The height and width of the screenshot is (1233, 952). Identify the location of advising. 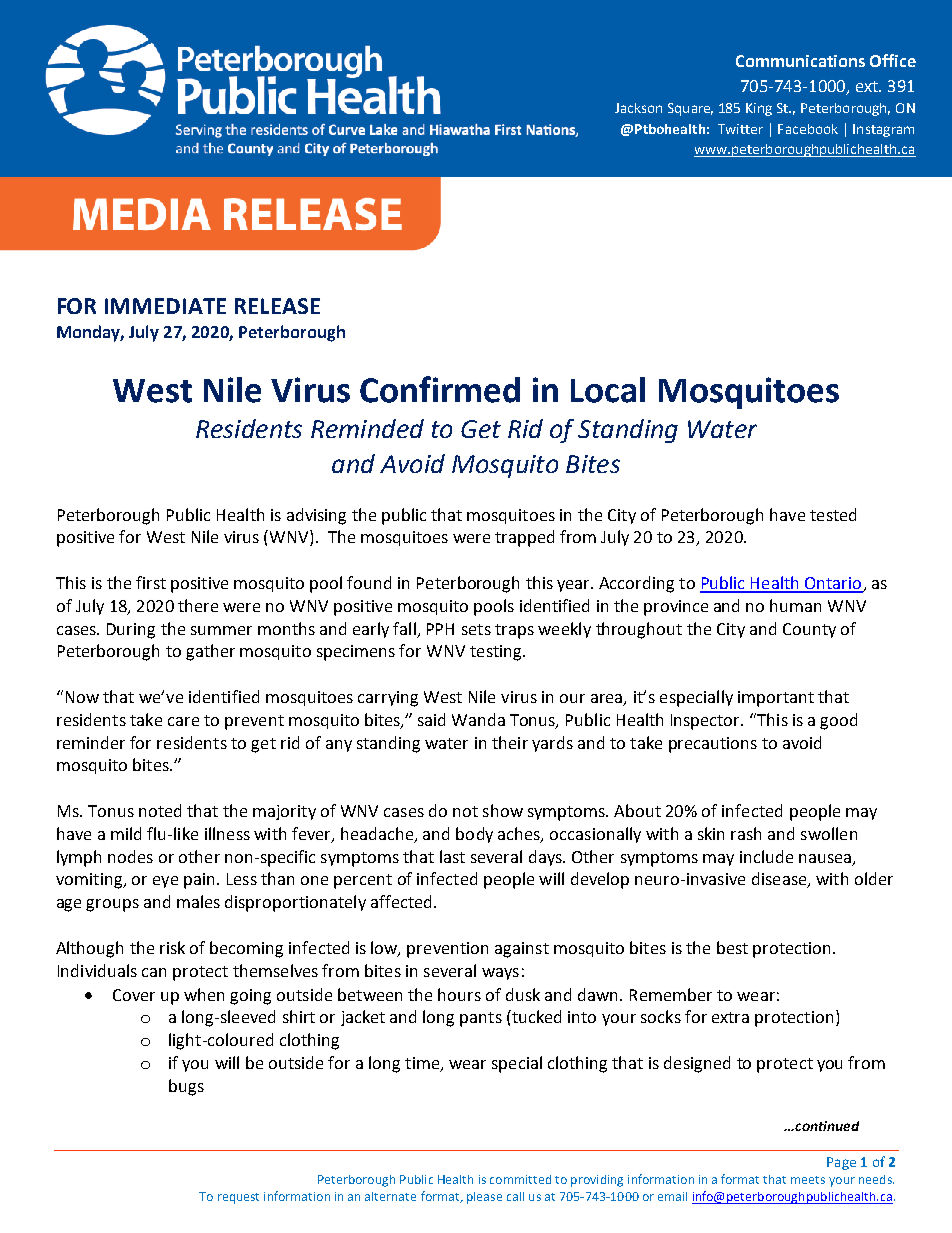
(316, 516).
